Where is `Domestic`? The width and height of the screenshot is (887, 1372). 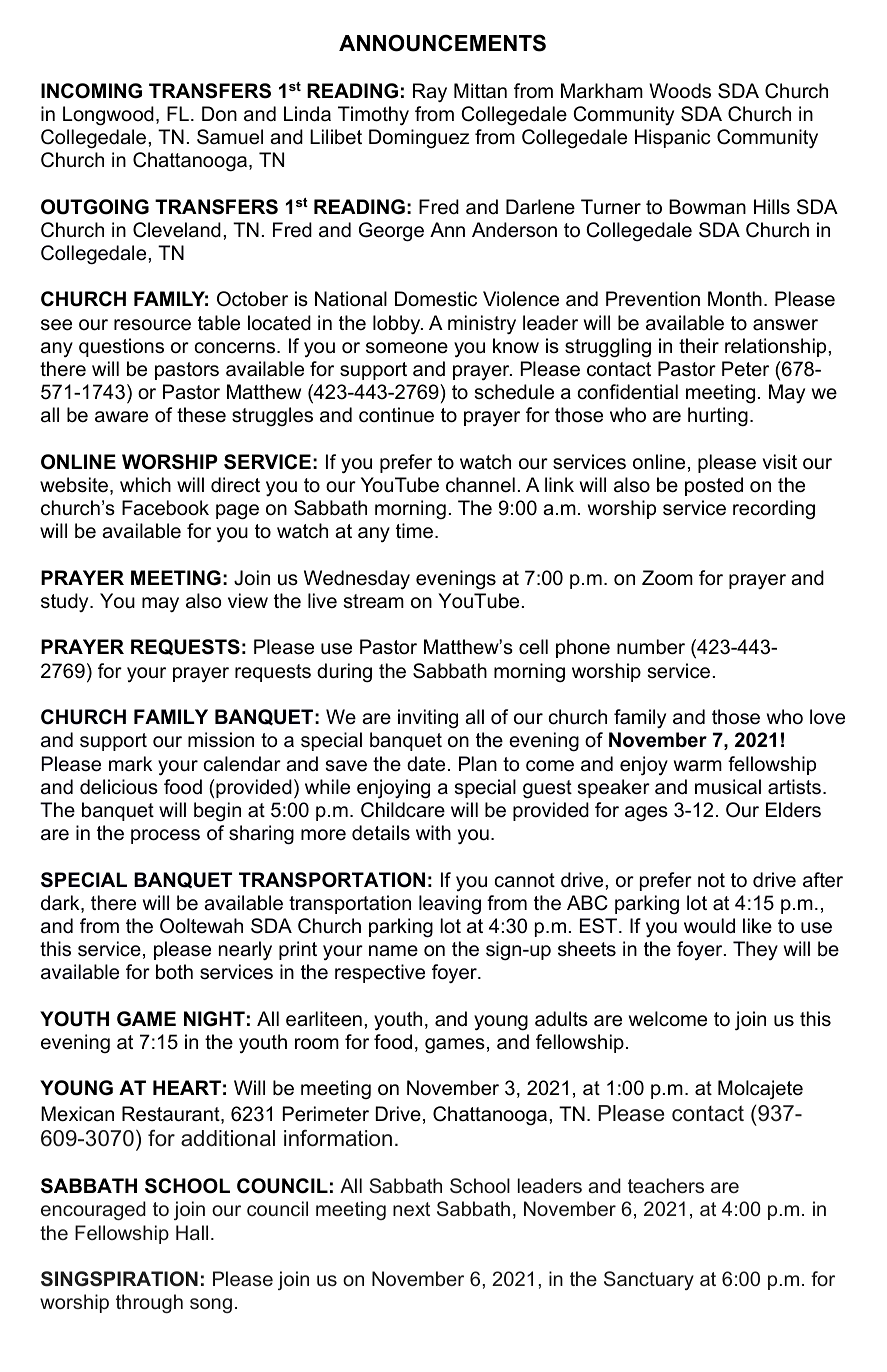 Domestic is located at coordinates (436, 299).
